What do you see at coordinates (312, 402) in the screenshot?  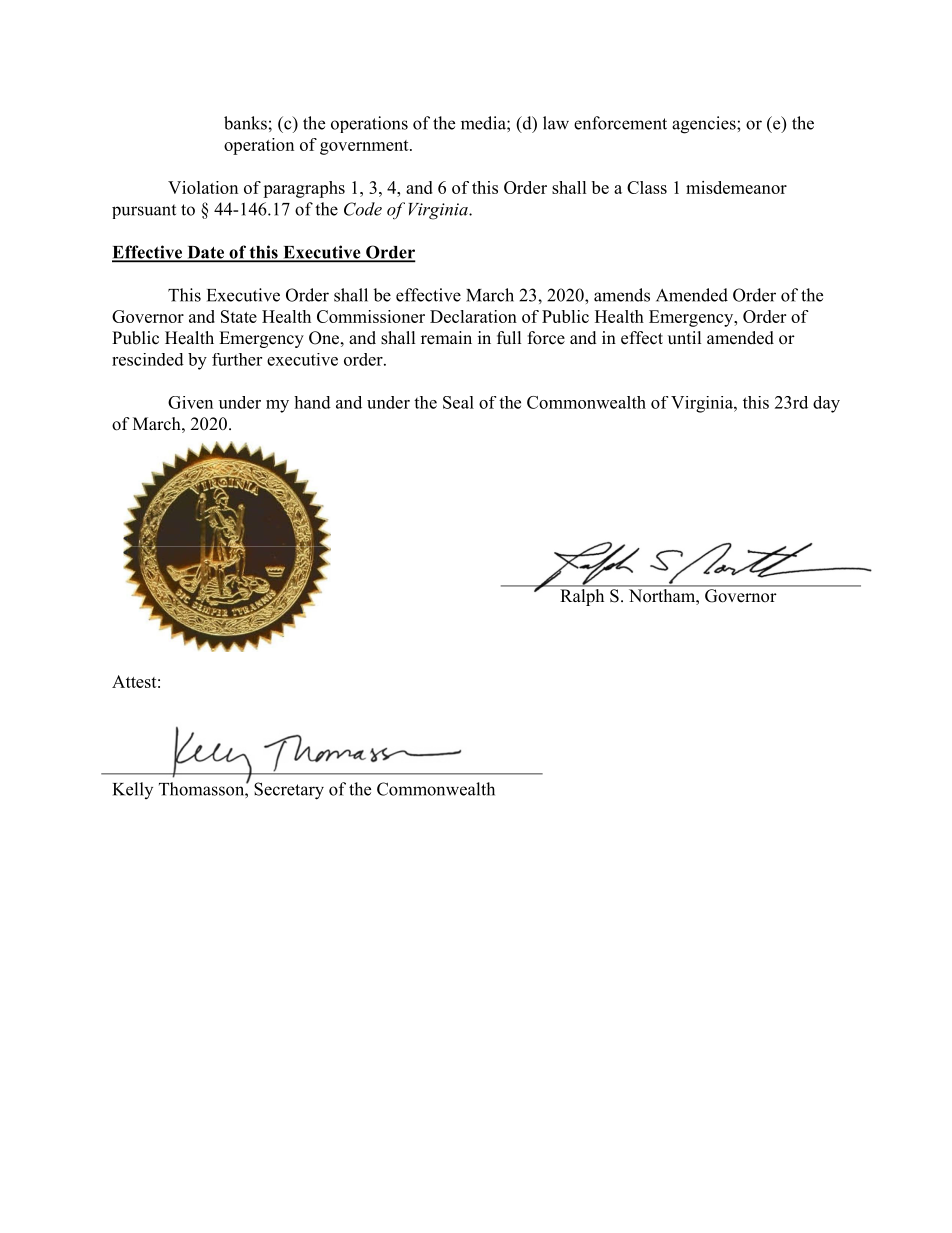 I see `hand` at bounding box center [312, 402].
